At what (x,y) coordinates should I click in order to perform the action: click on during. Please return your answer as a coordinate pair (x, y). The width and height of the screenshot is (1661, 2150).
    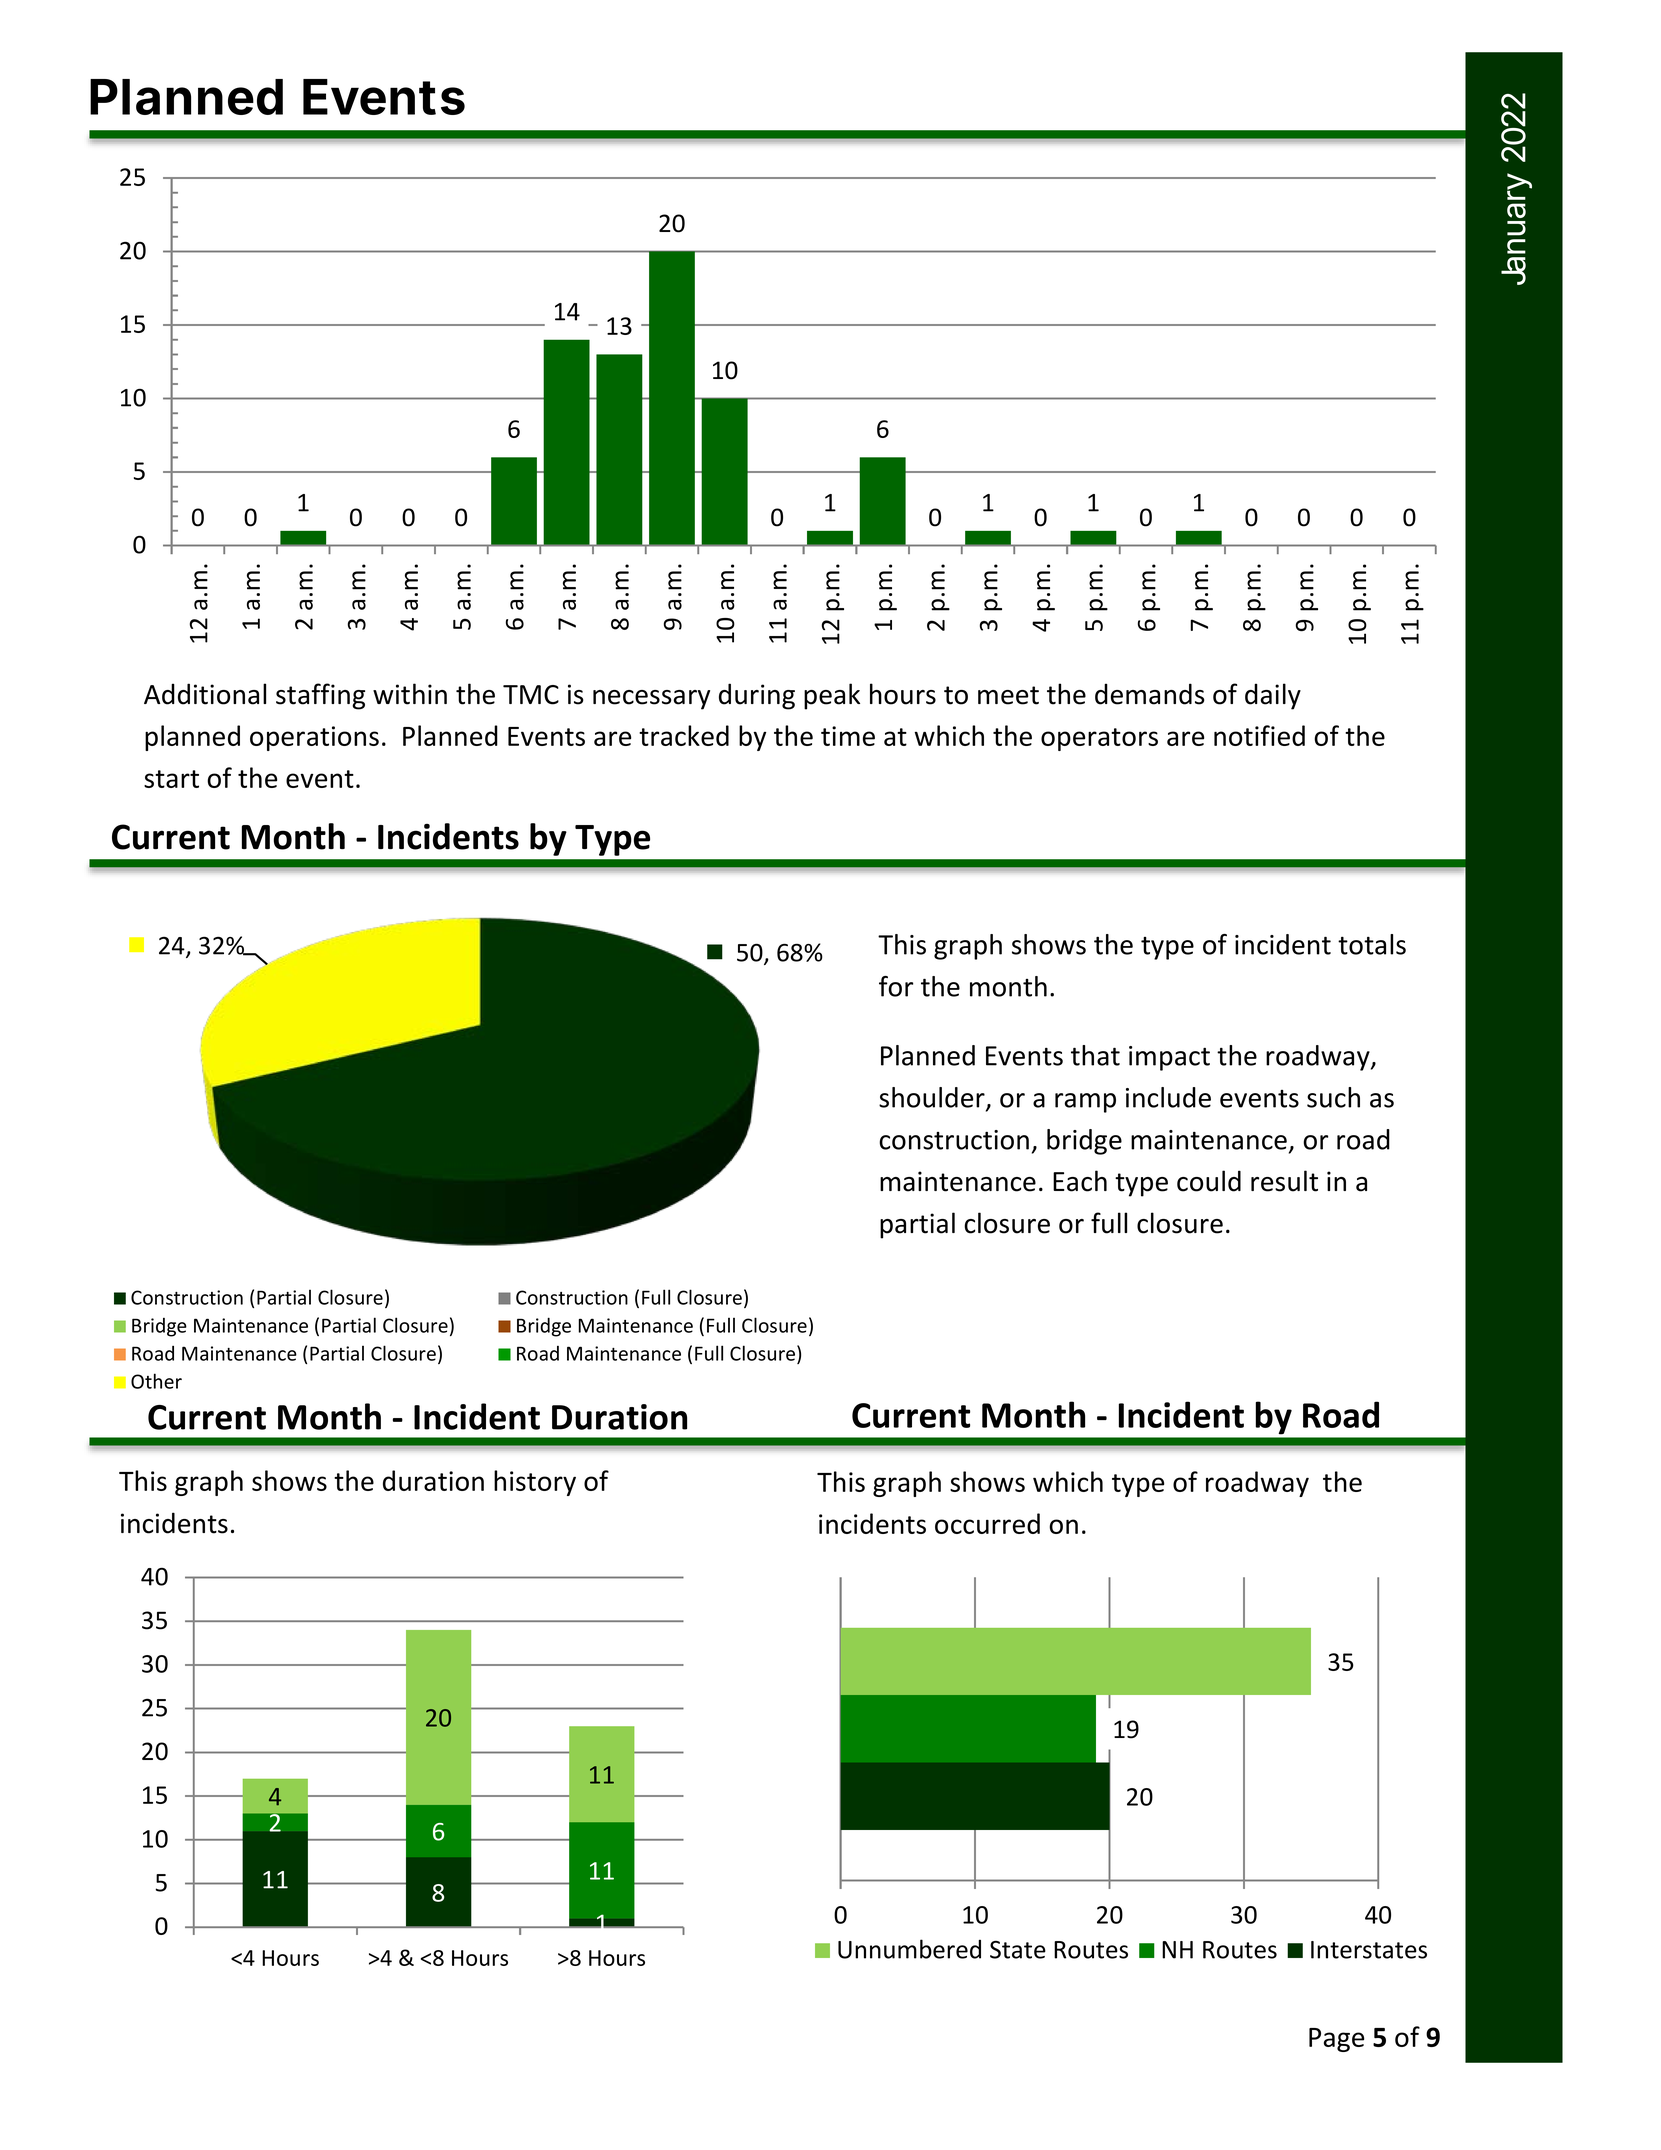
    Looking at the image, I should click on (757, 696).
